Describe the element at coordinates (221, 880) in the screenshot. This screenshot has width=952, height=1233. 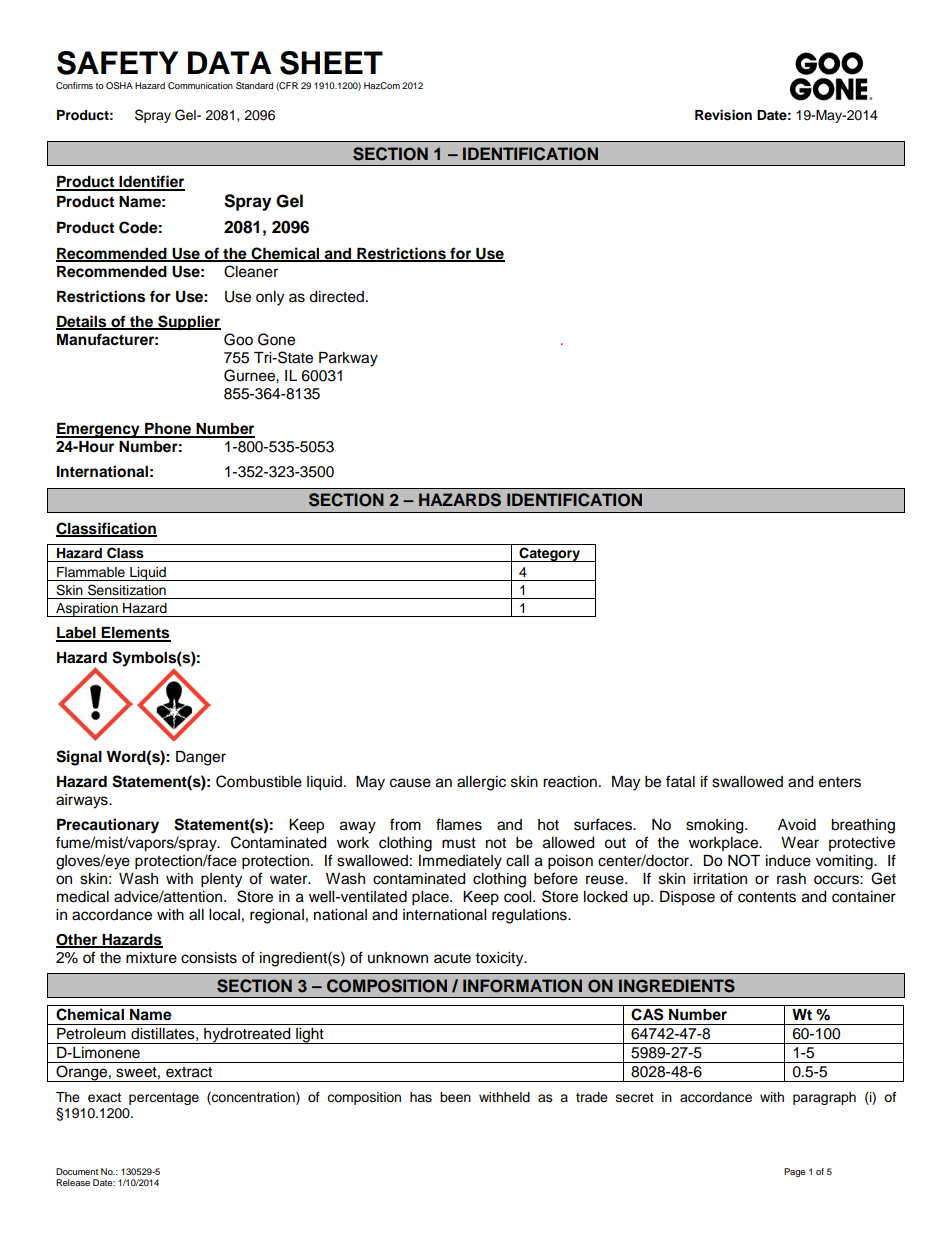
I see `plenty` at that location.
